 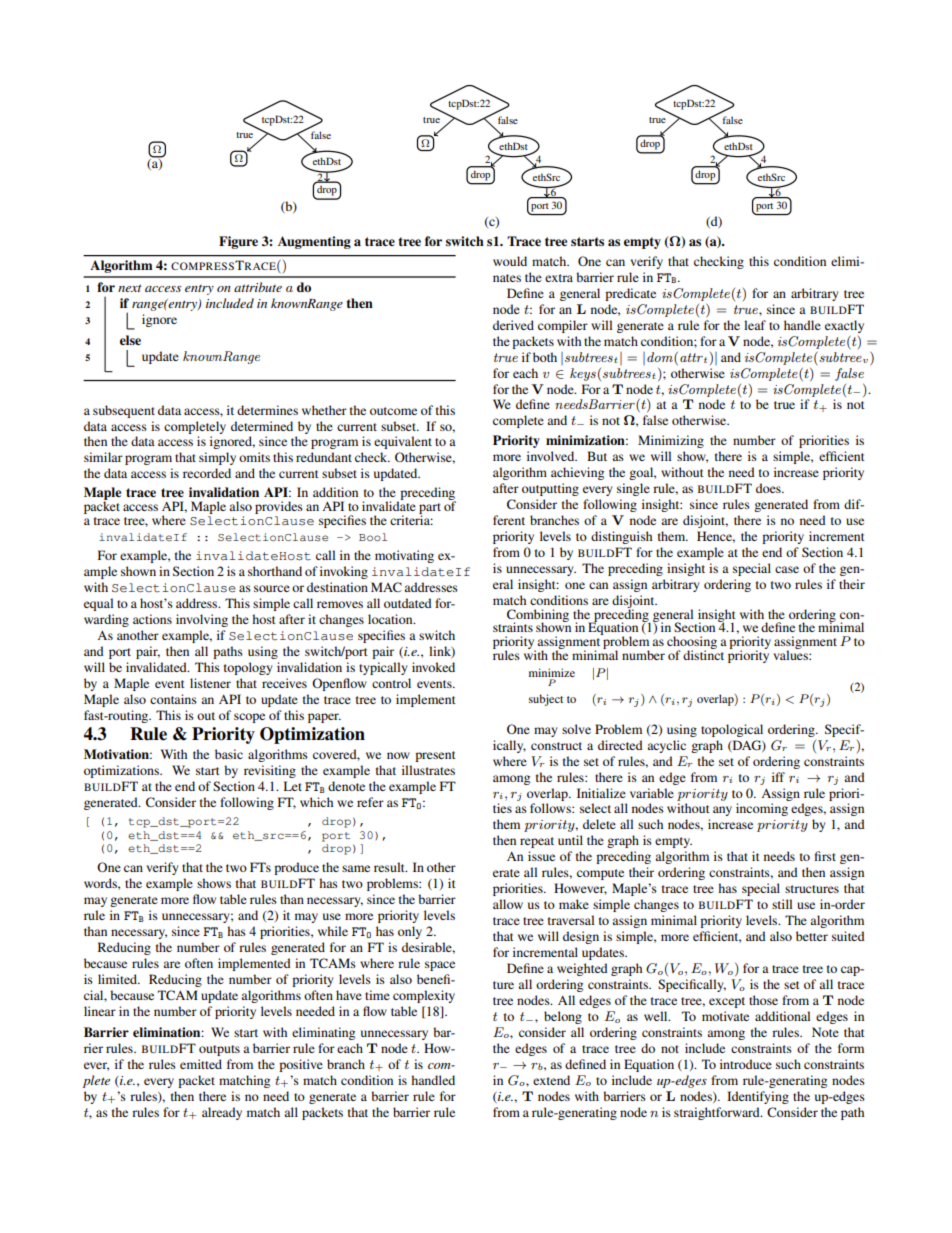 What do you see at coordinates (551, 808) in the document?
I see `follows` at bounding box center [551, 808].
